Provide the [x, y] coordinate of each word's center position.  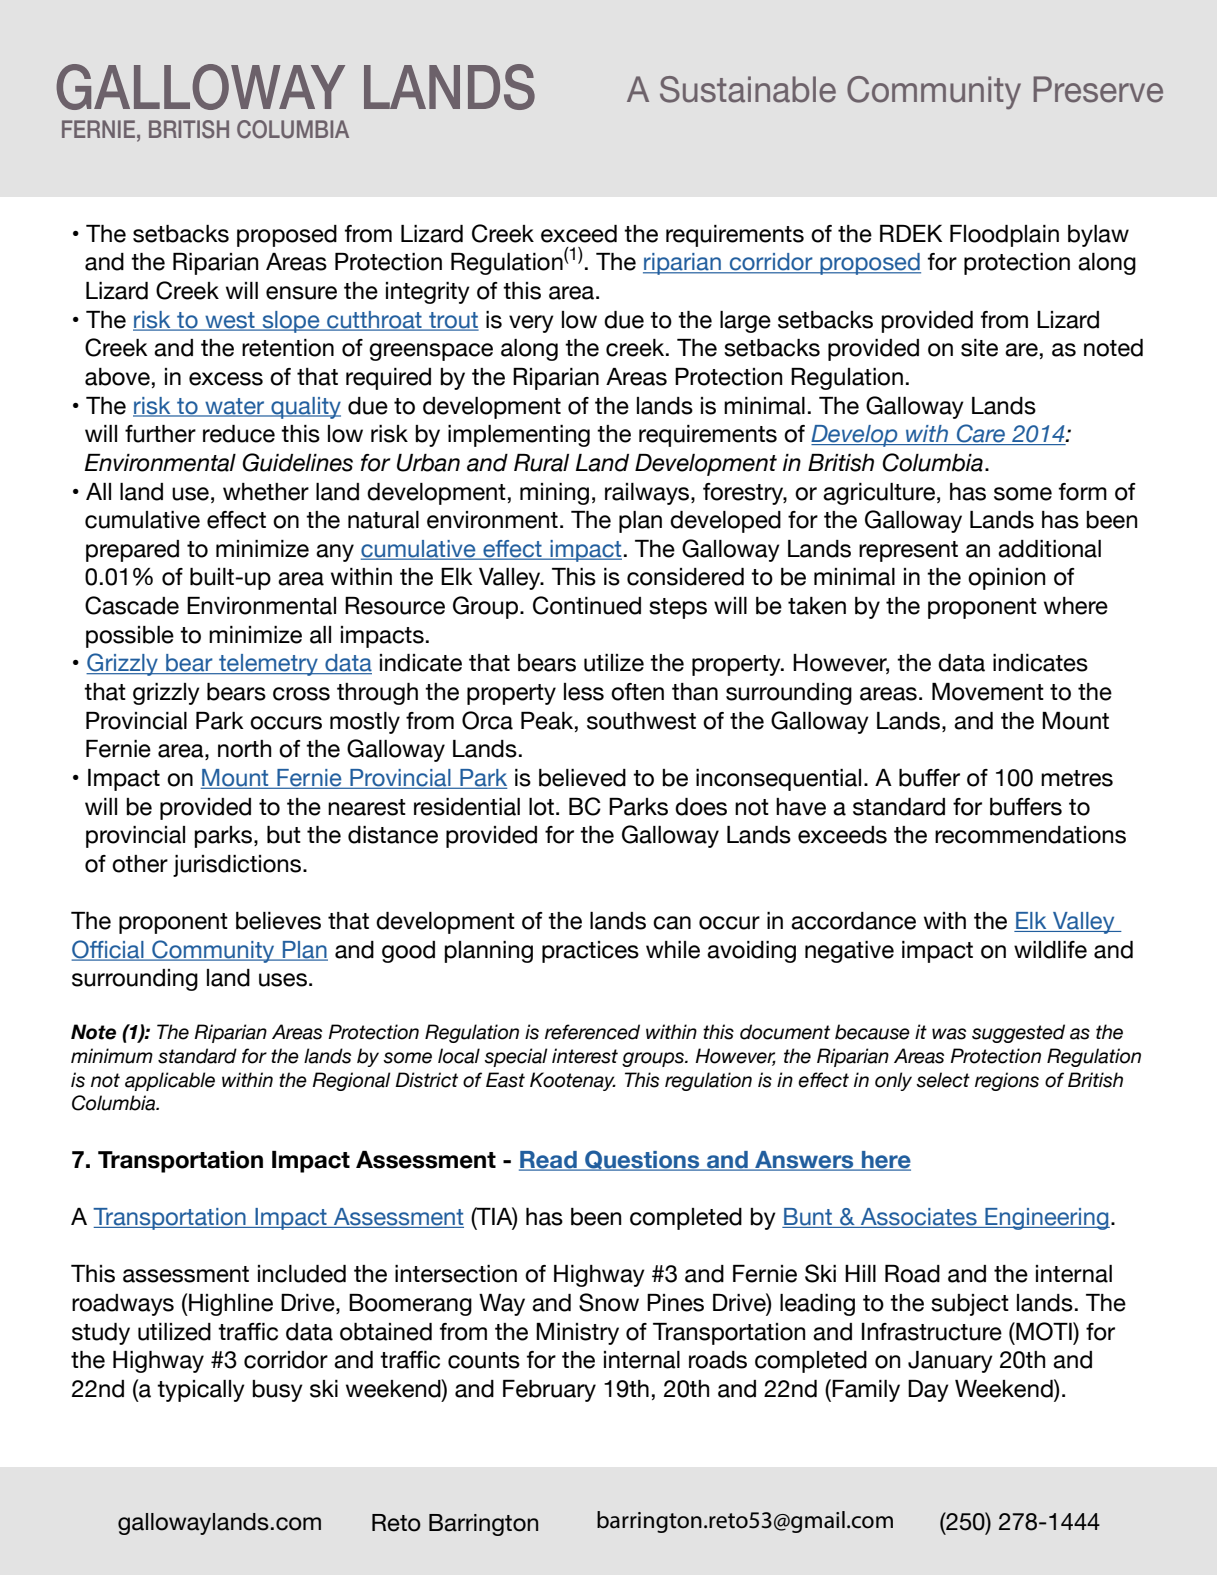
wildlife [1050, 950]
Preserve [1098, 89]
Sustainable [748, 89]
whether [266, 492]
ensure [301, 293]
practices [590, 952]
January [950, 1362]
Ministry [577, 1334]
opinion [1006, 579]
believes [278, 921]
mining [554, 494]
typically [201, 1391]
